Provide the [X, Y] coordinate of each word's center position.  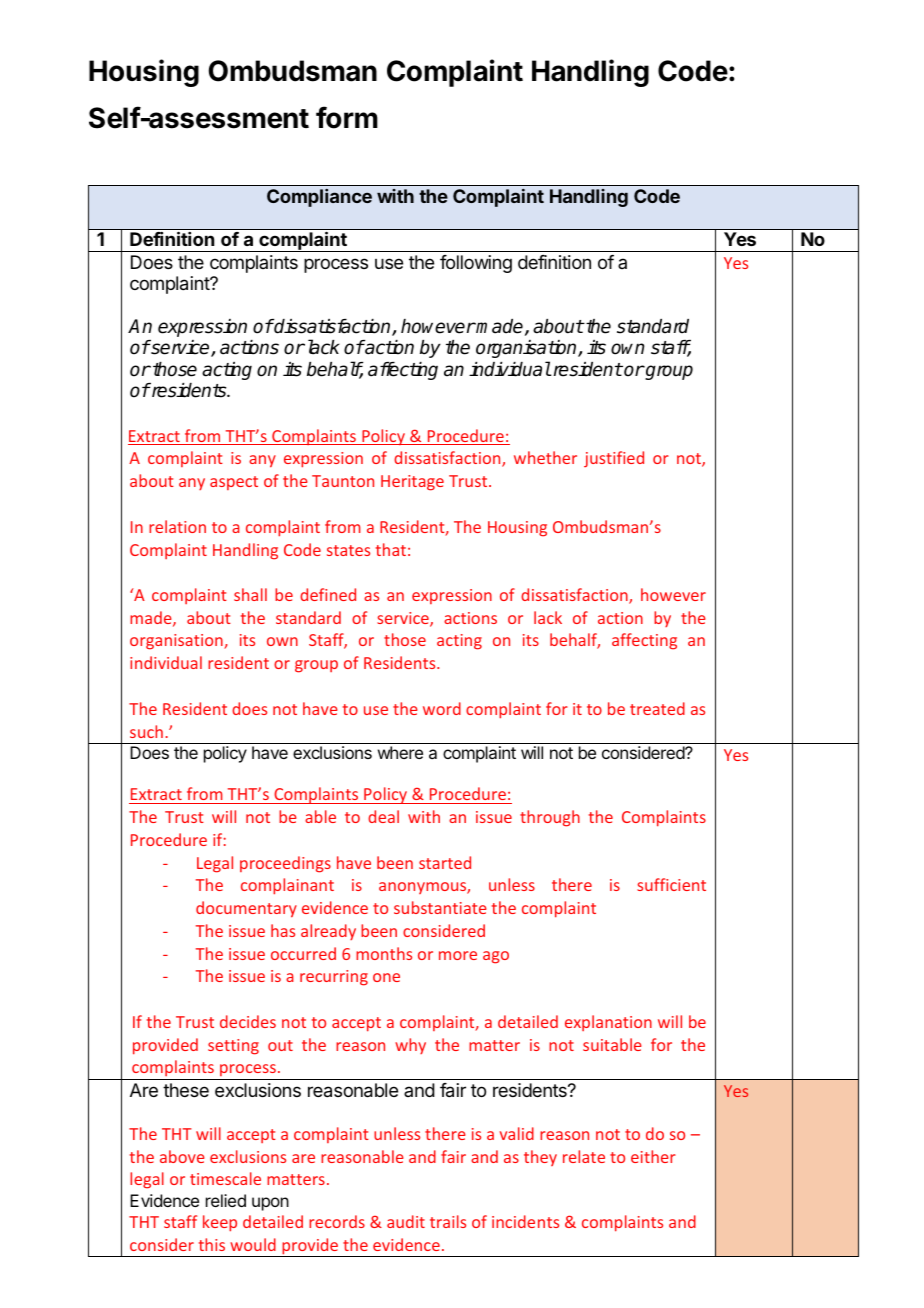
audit [406, 1221]
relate [584, 1156]
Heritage [412, 483]
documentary [246, 909]
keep [220, 1223]
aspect [234, 483]
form [347, 117]
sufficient [671, 884]
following [476, 264]
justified [614, 459]
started [445, 862]
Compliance [319, 198]
